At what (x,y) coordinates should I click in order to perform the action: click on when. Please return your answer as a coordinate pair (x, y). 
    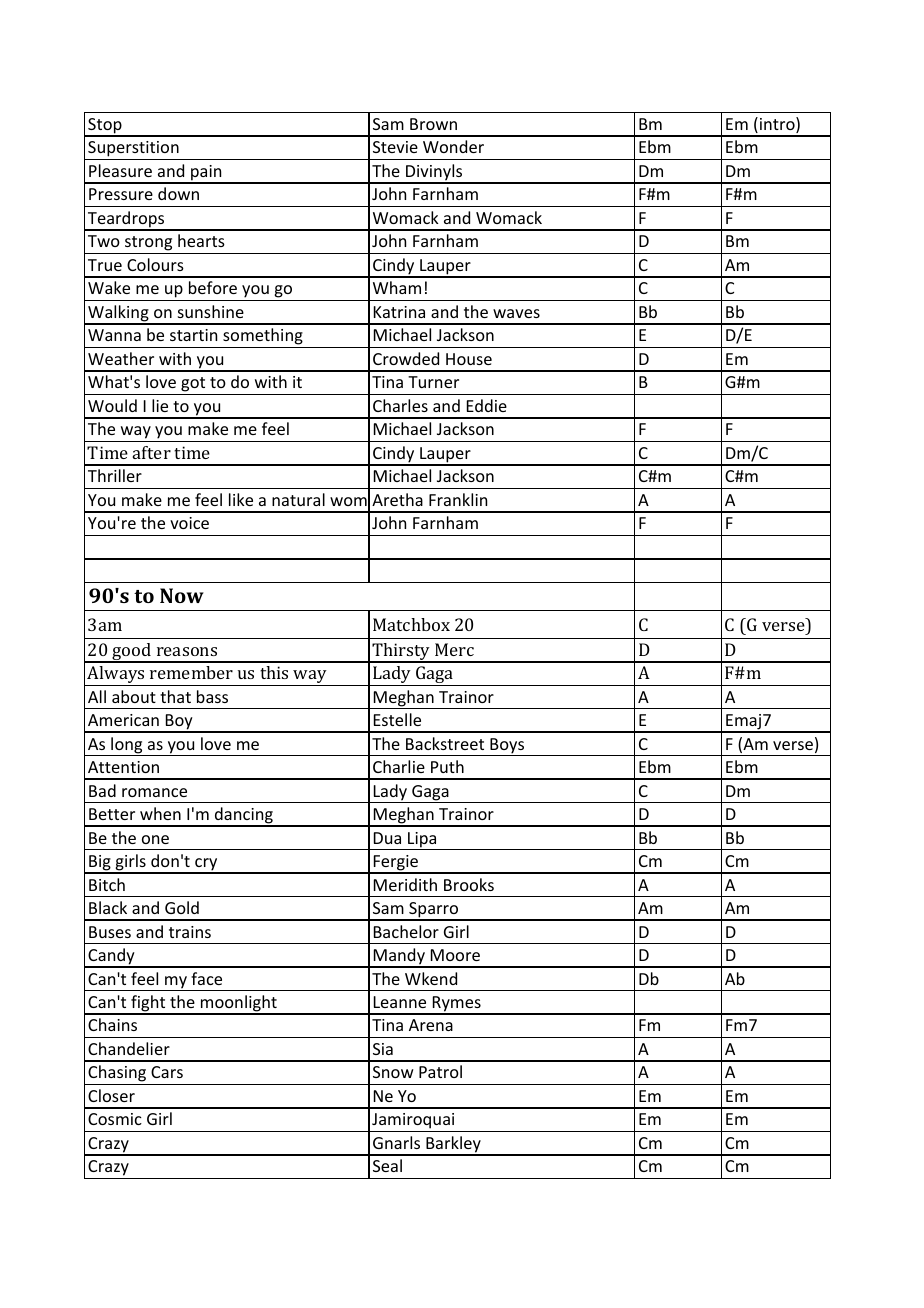
    Looking at the image, I should click on (160, 813).
